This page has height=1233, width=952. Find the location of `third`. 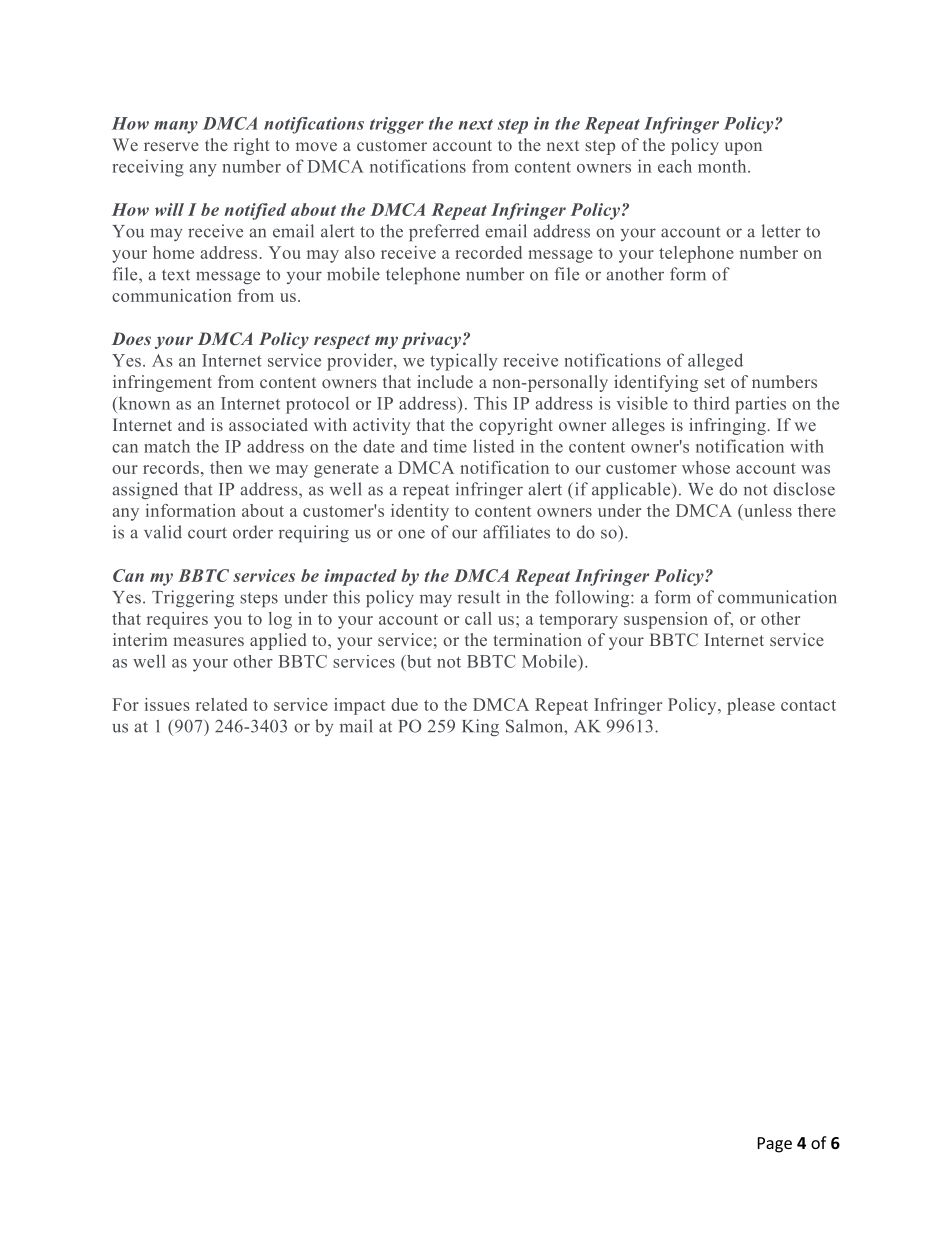

third is located at coordinates (712, 403).
